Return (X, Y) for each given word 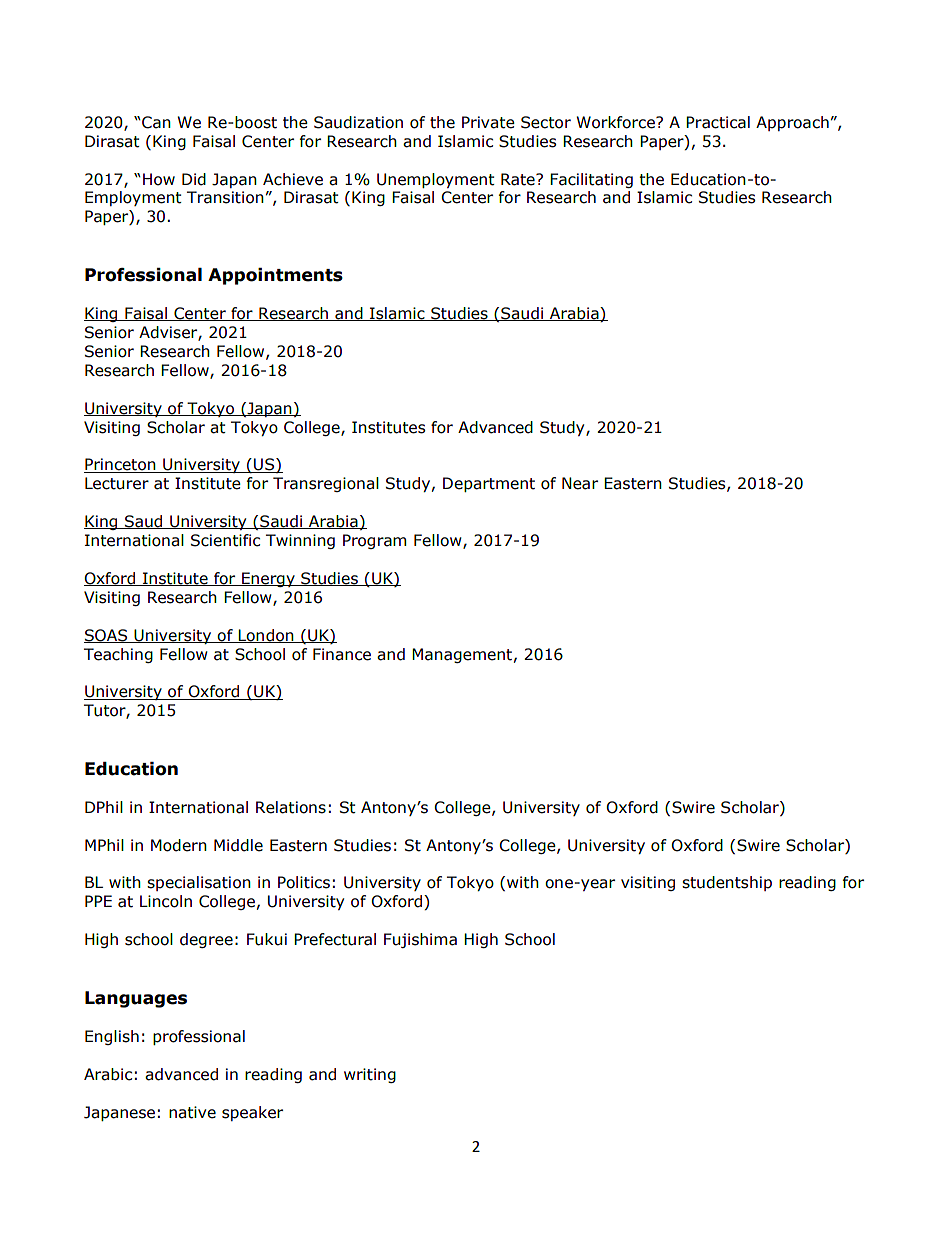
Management (462, 655)
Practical (718, 122)
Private (488, 122)
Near (580, 483)
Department (489, 484)
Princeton (121, 465)
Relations (291, 807)
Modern (179, 845)
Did (194, 179)
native (192, 1112)
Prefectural (335, 939)
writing (370, 1075)
